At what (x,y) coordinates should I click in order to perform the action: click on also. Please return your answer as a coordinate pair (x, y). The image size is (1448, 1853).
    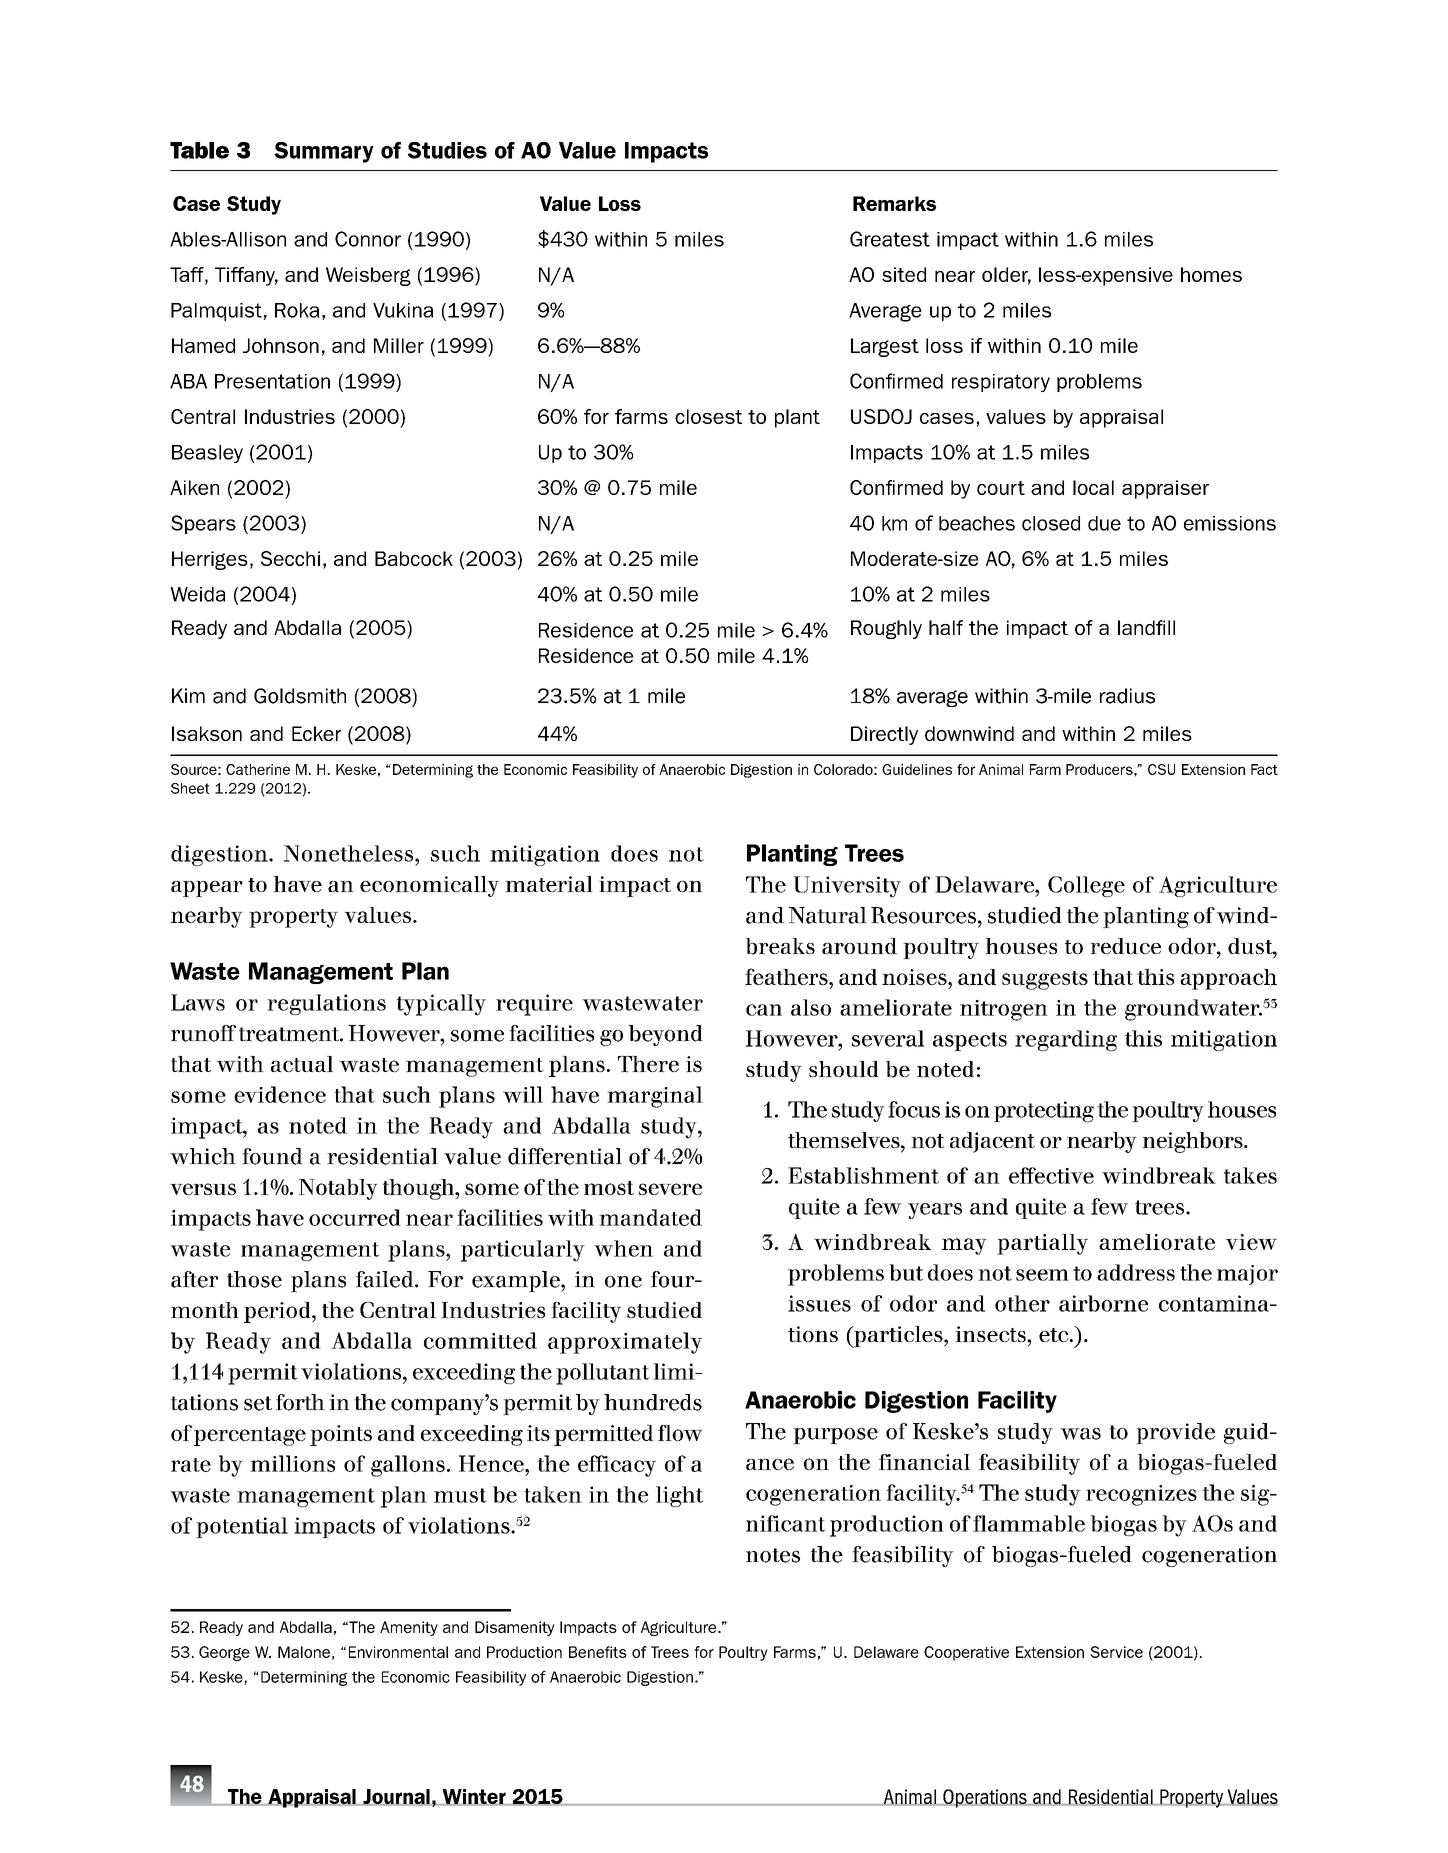
    Looking at the image, I should click on (811, 1007).
